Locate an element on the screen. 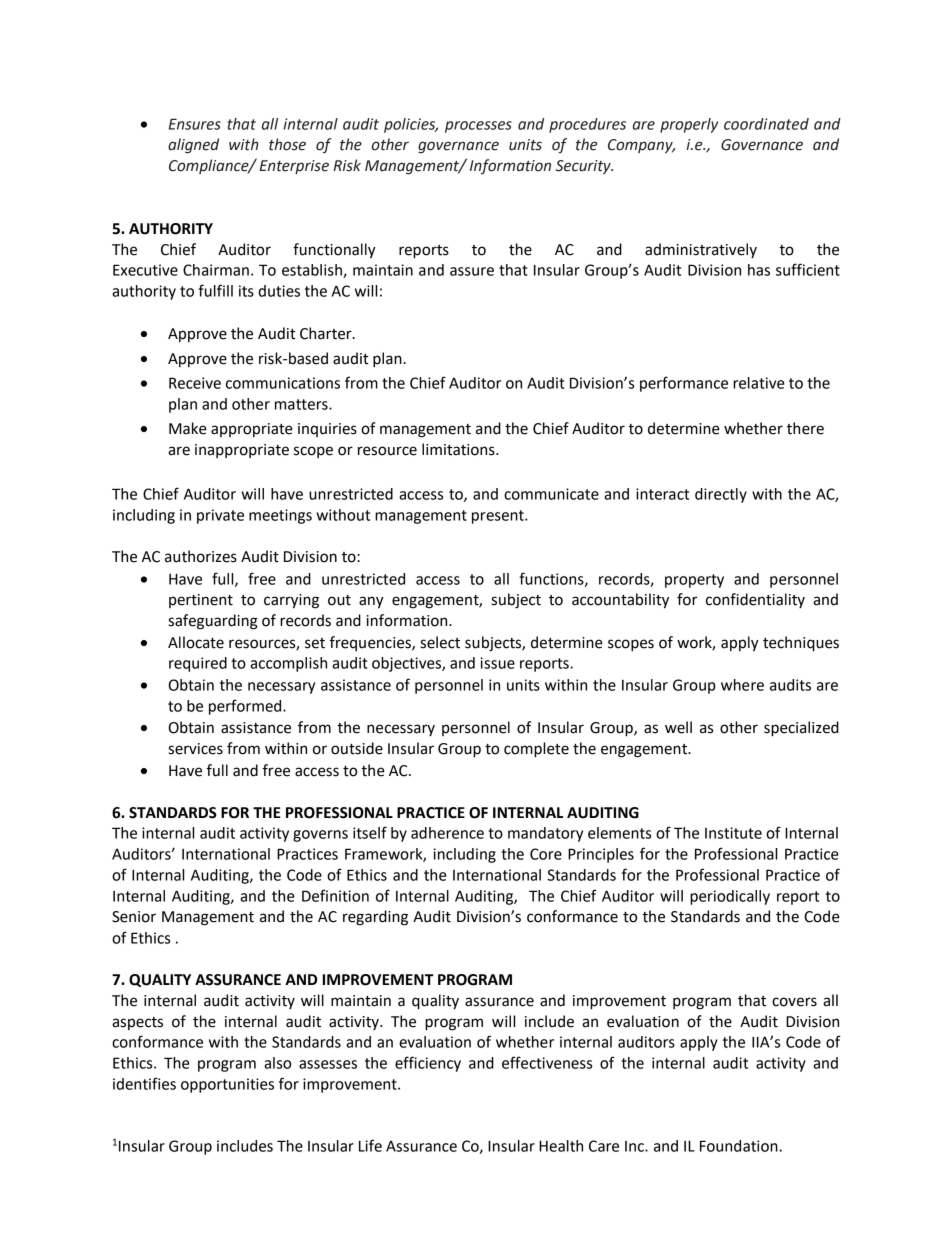 The width and height of the screenshot is (952, 1233). aligned is located at coordinates (193, 145).
